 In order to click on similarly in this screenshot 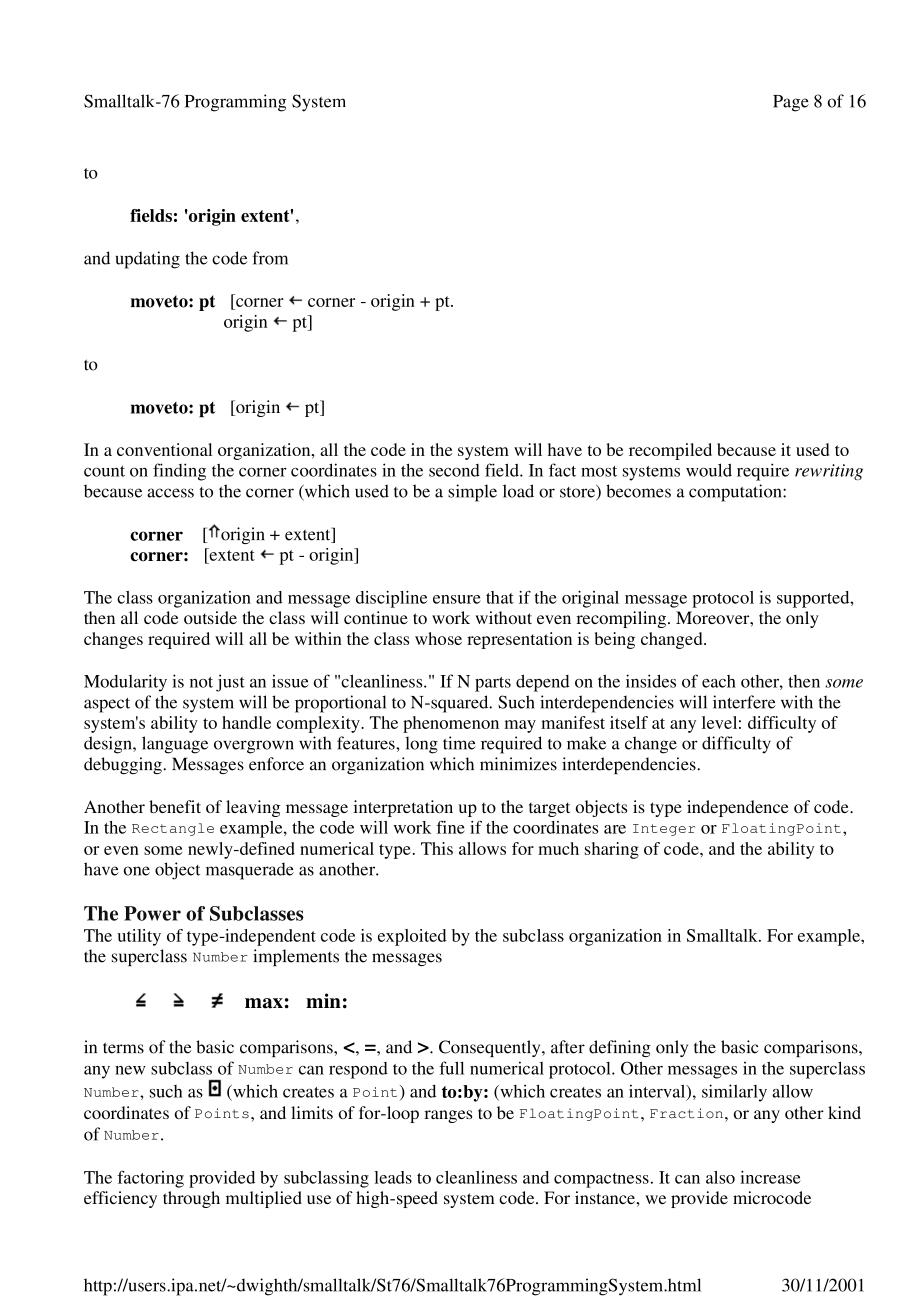, I will do `click(734, 1093)`.
